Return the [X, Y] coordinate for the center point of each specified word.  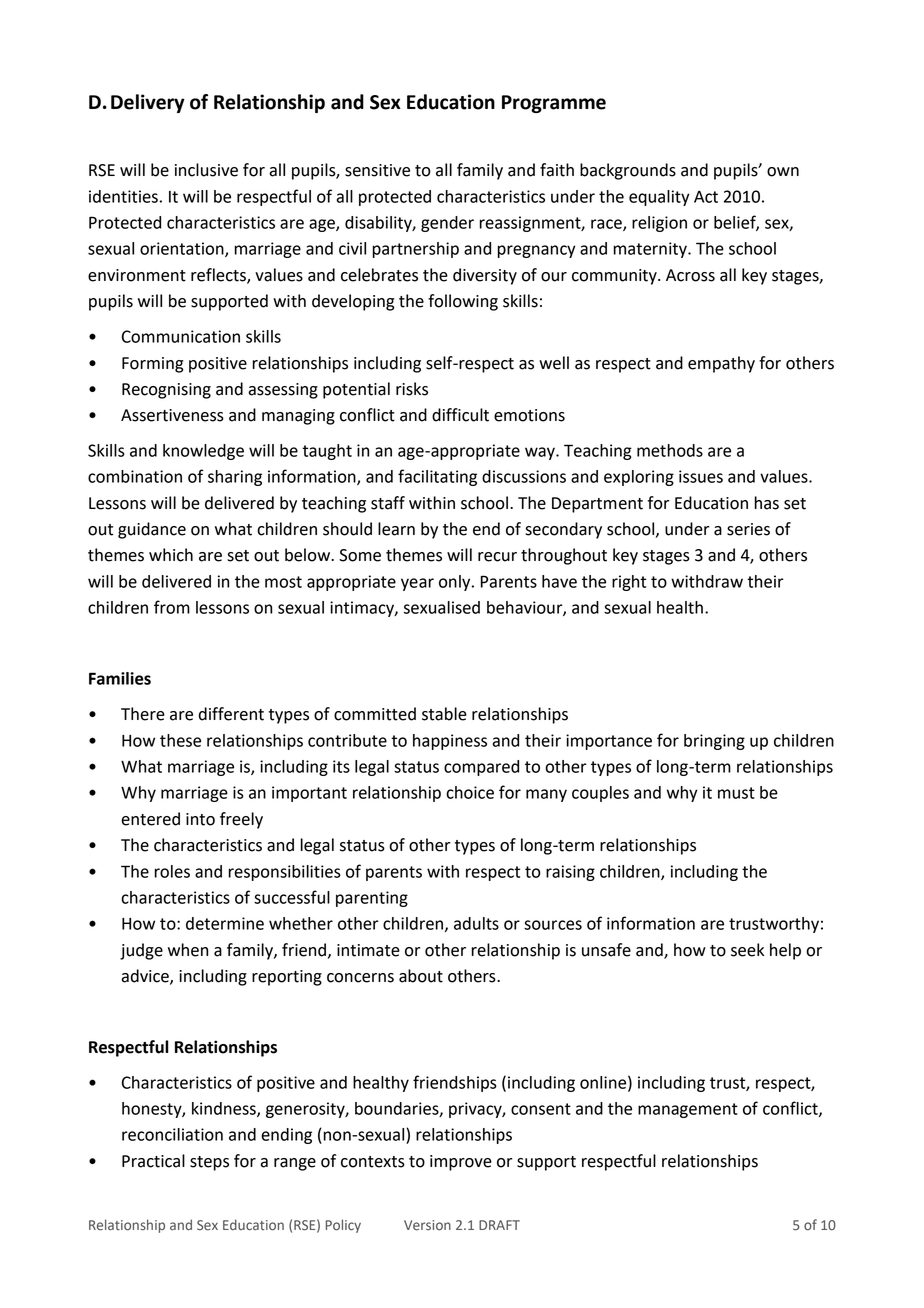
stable [444, 714]
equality [659, 198]
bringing [714, 742]
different [231, 714]
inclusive [206, 170]
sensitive [377, 170]
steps [209, 1163]
